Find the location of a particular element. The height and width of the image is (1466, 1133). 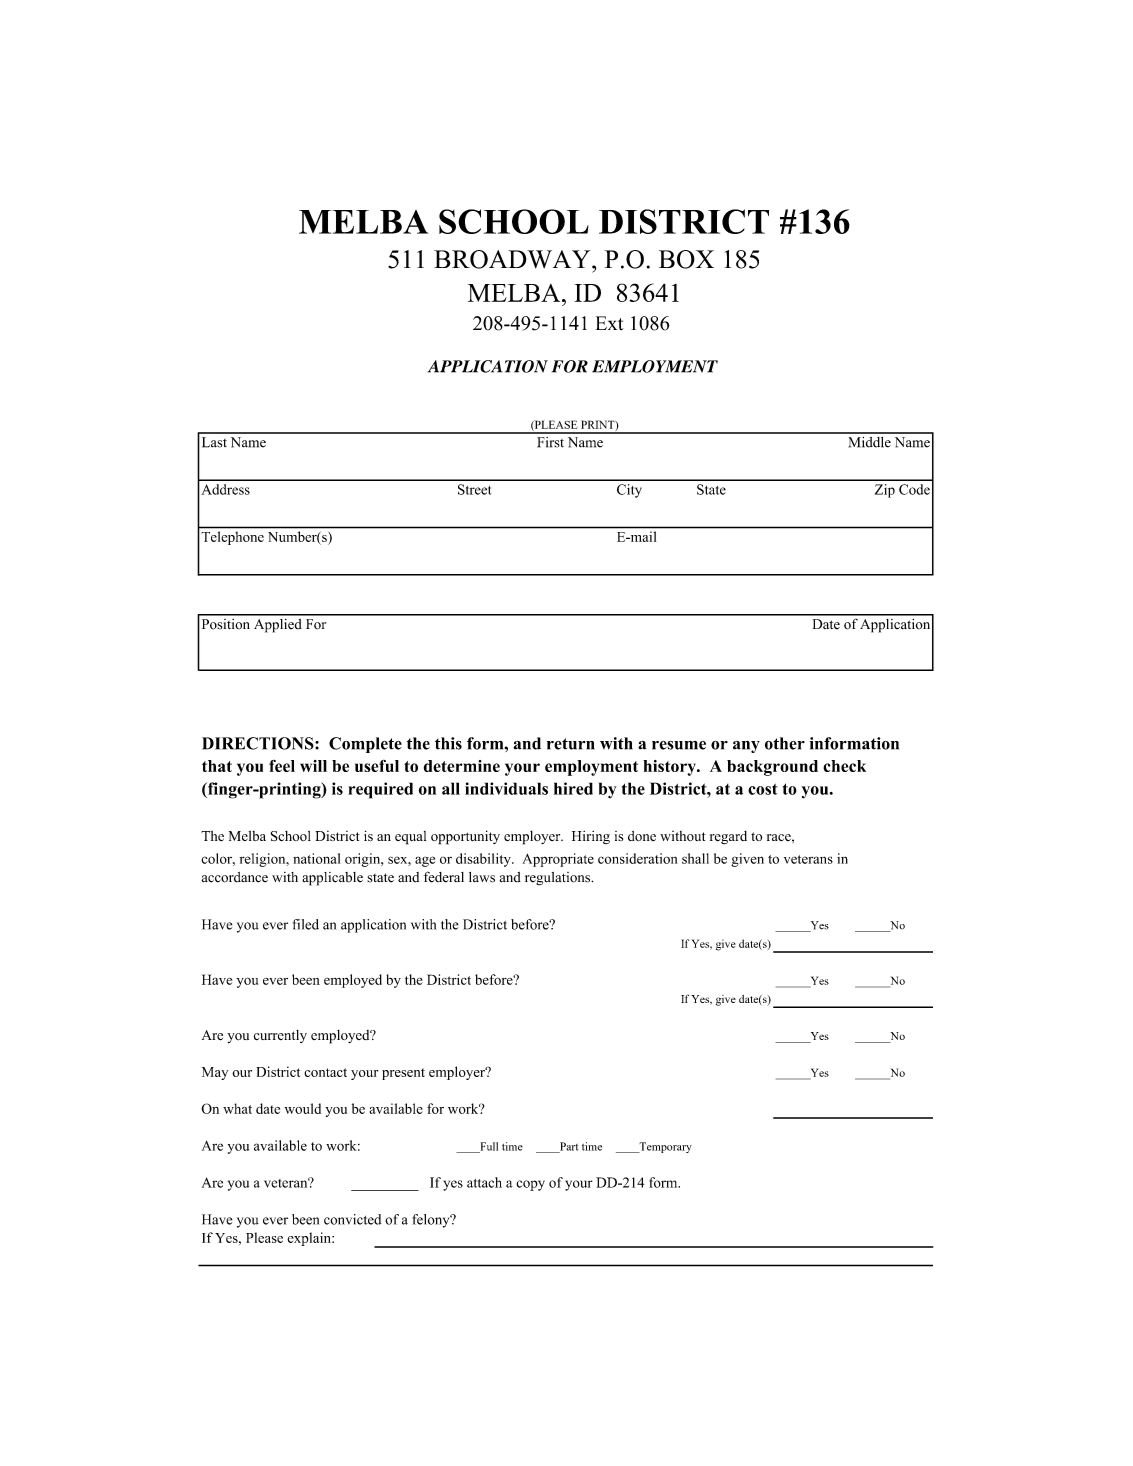

feel is located at coordinates (282, 766).
